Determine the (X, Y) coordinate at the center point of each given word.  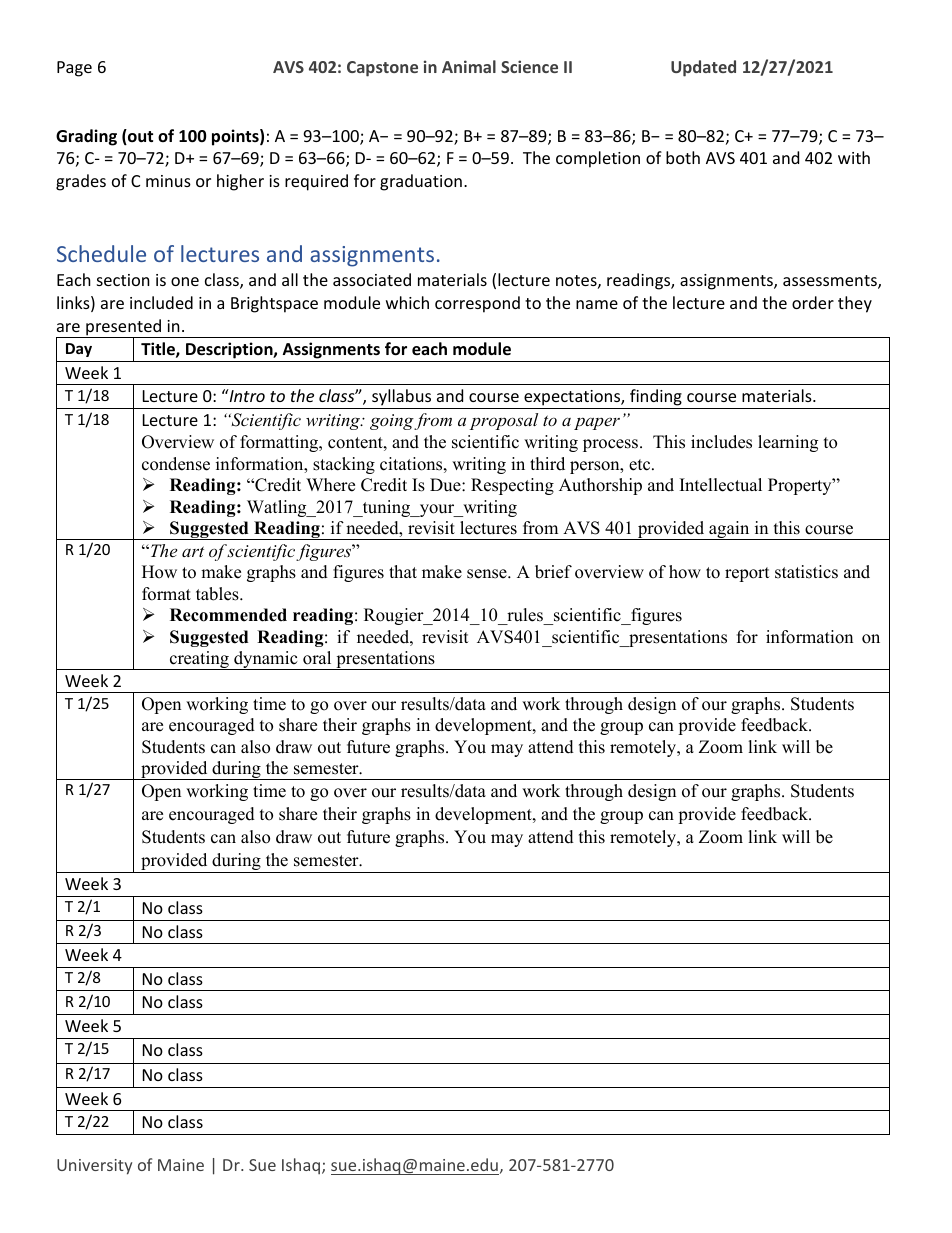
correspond (477, 304)
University (94, 1167)
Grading (86, 137)
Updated (703, 68)
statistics (806, 572)
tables (218, 594)
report (747, 574)
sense (488, 574)
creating (199, 660)
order (813, 302)
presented (124, 328)
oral (317, 658)
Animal (469, 66)
